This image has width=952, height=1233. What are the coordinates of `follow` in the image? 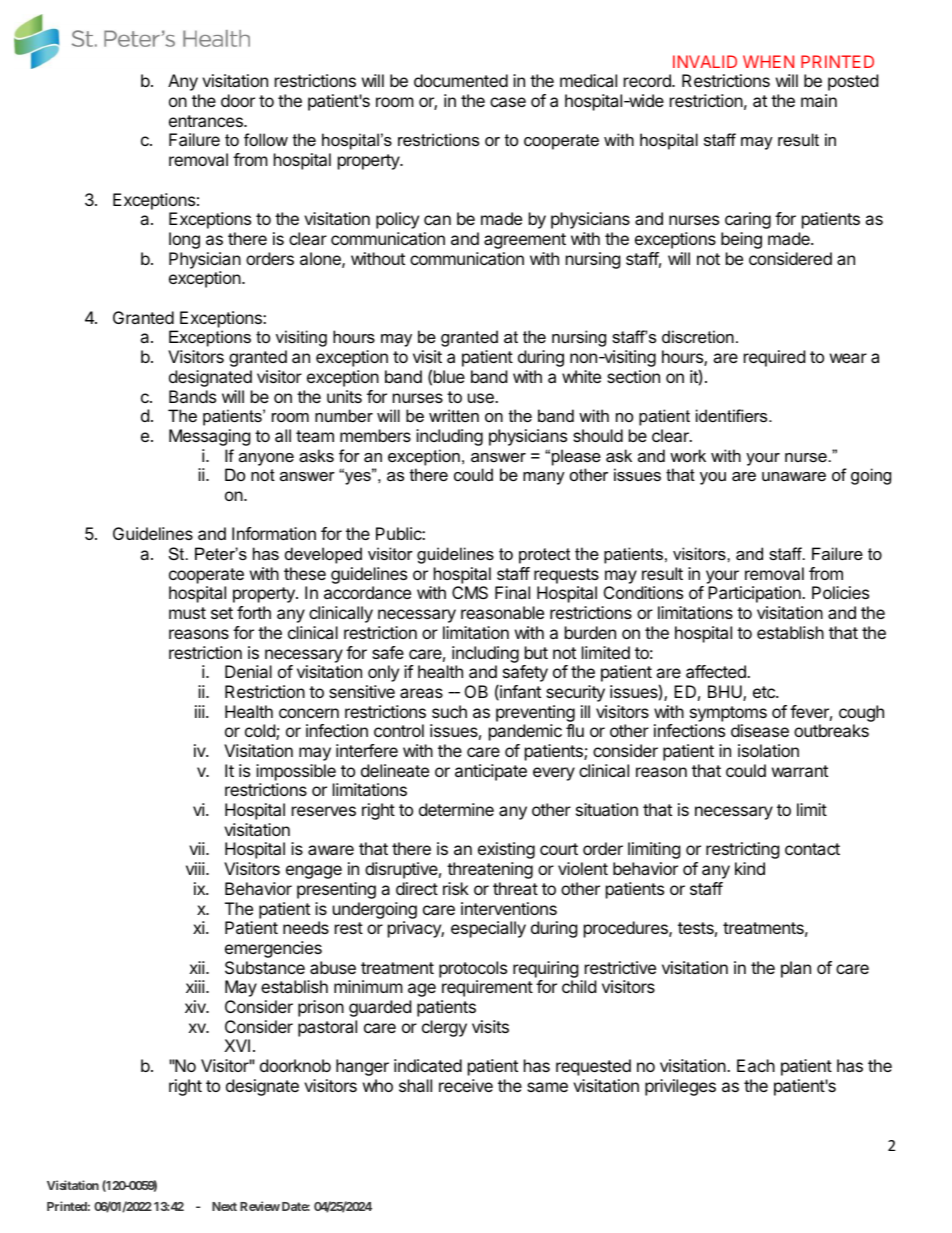 It's located at (266, 139).
